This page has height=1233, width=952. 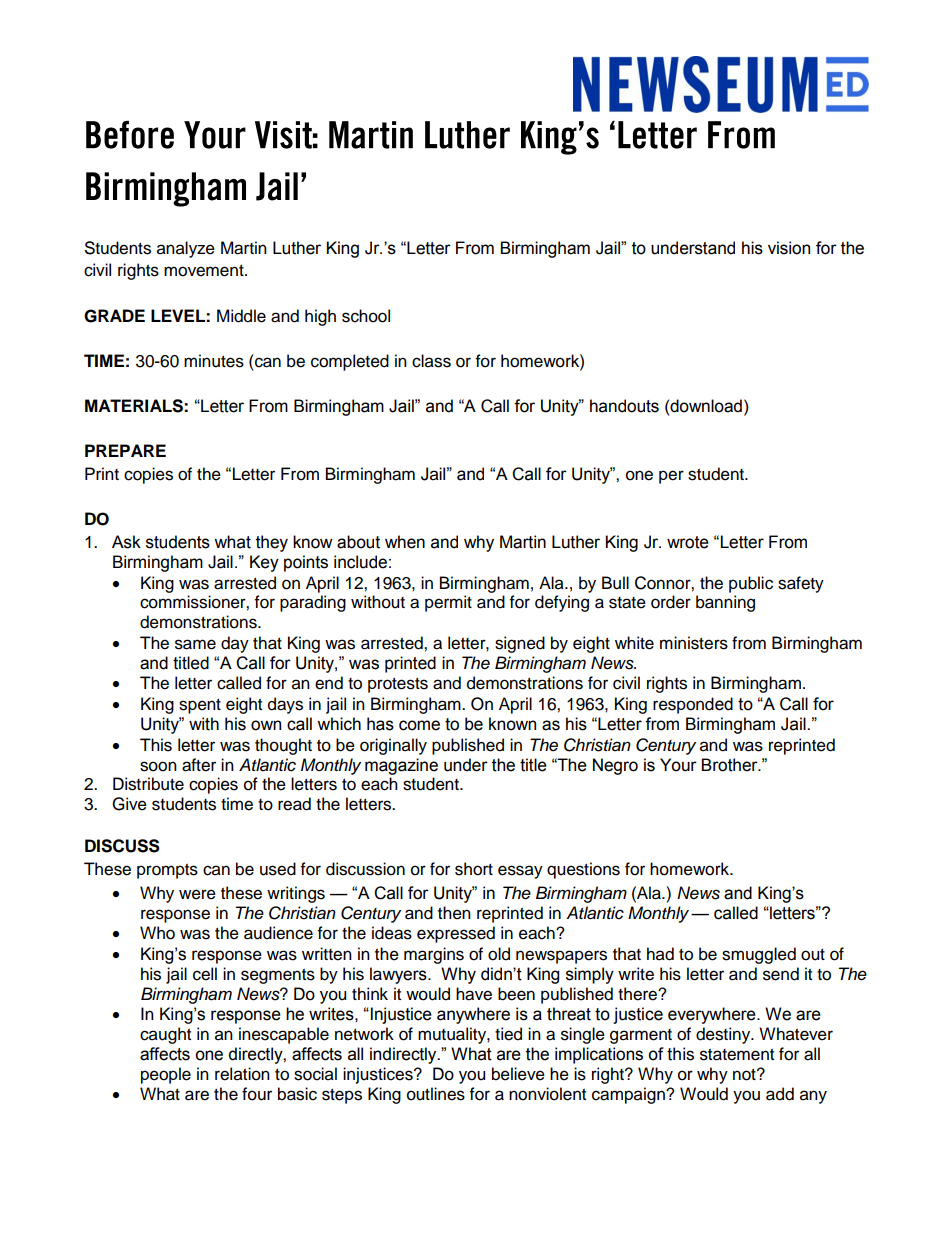 I want to click on movement, so click(x=205, y=271).
